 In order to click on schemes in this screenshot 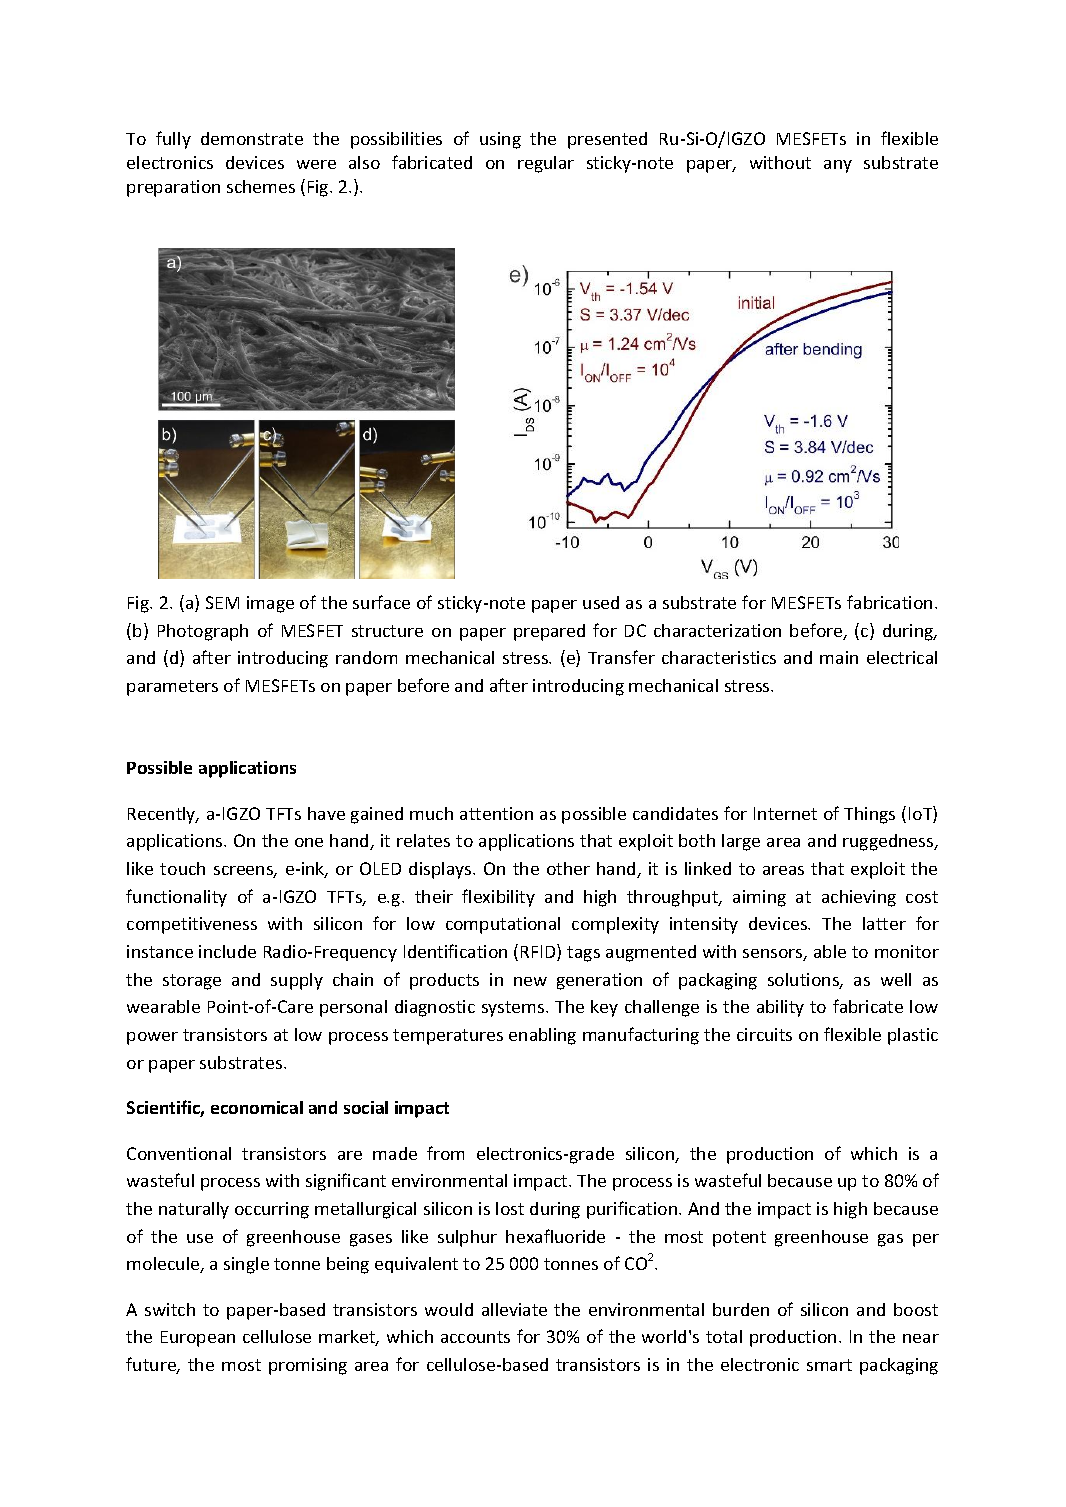, I will do `click(261, 186)`.
